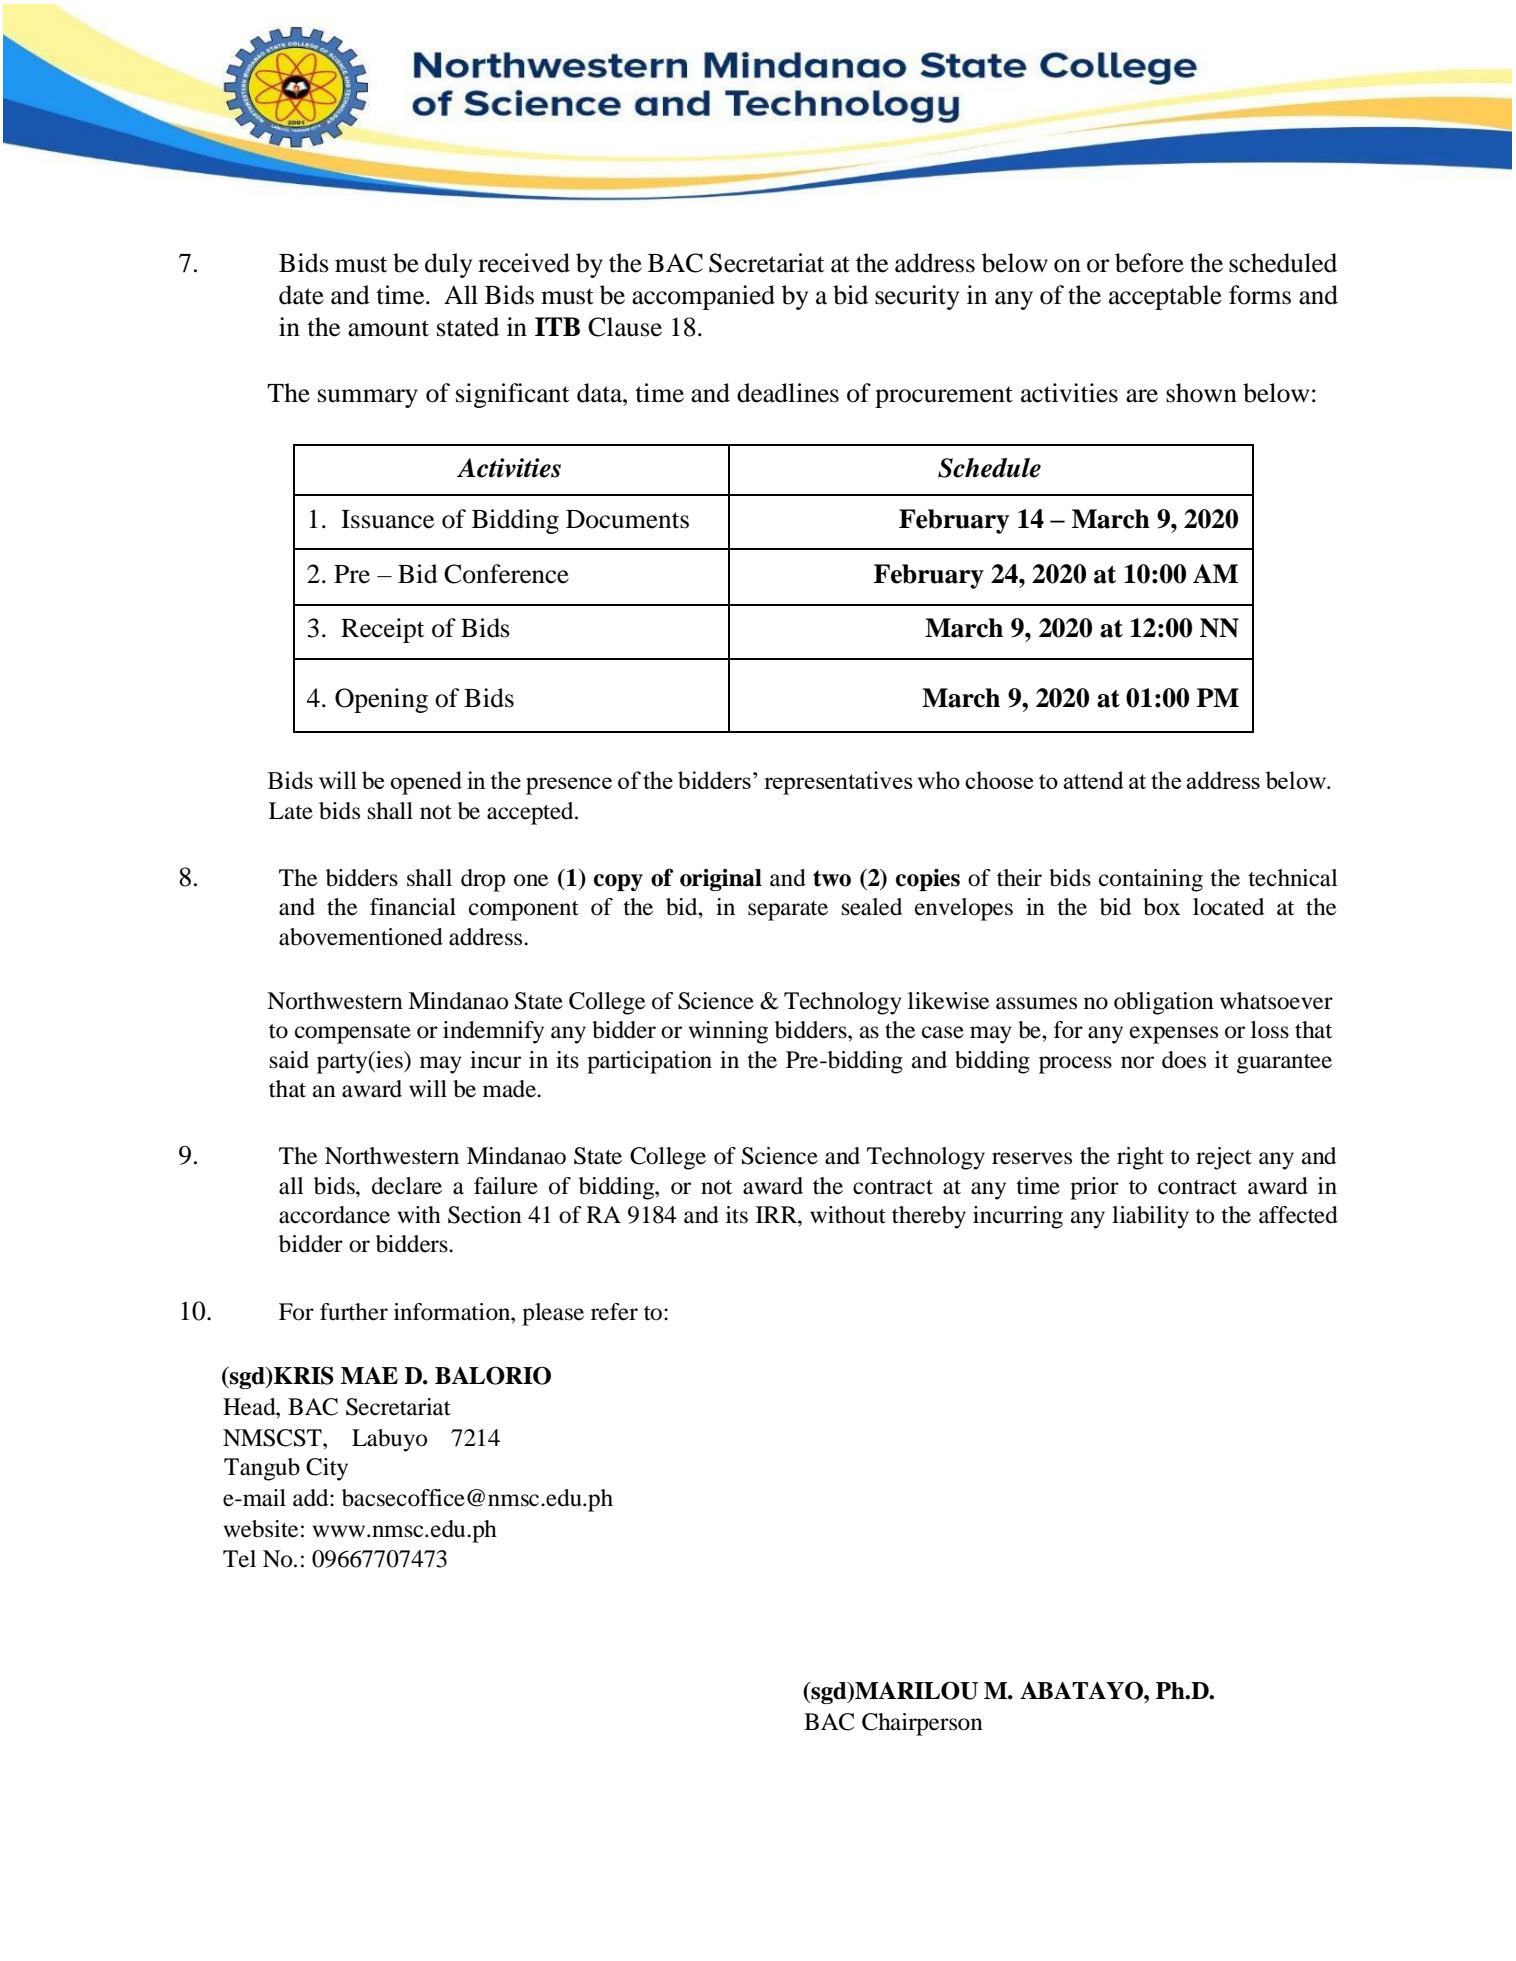 This screenshot has width=1516, height=1961. I want to click on compensate, so click(353, 1034).
